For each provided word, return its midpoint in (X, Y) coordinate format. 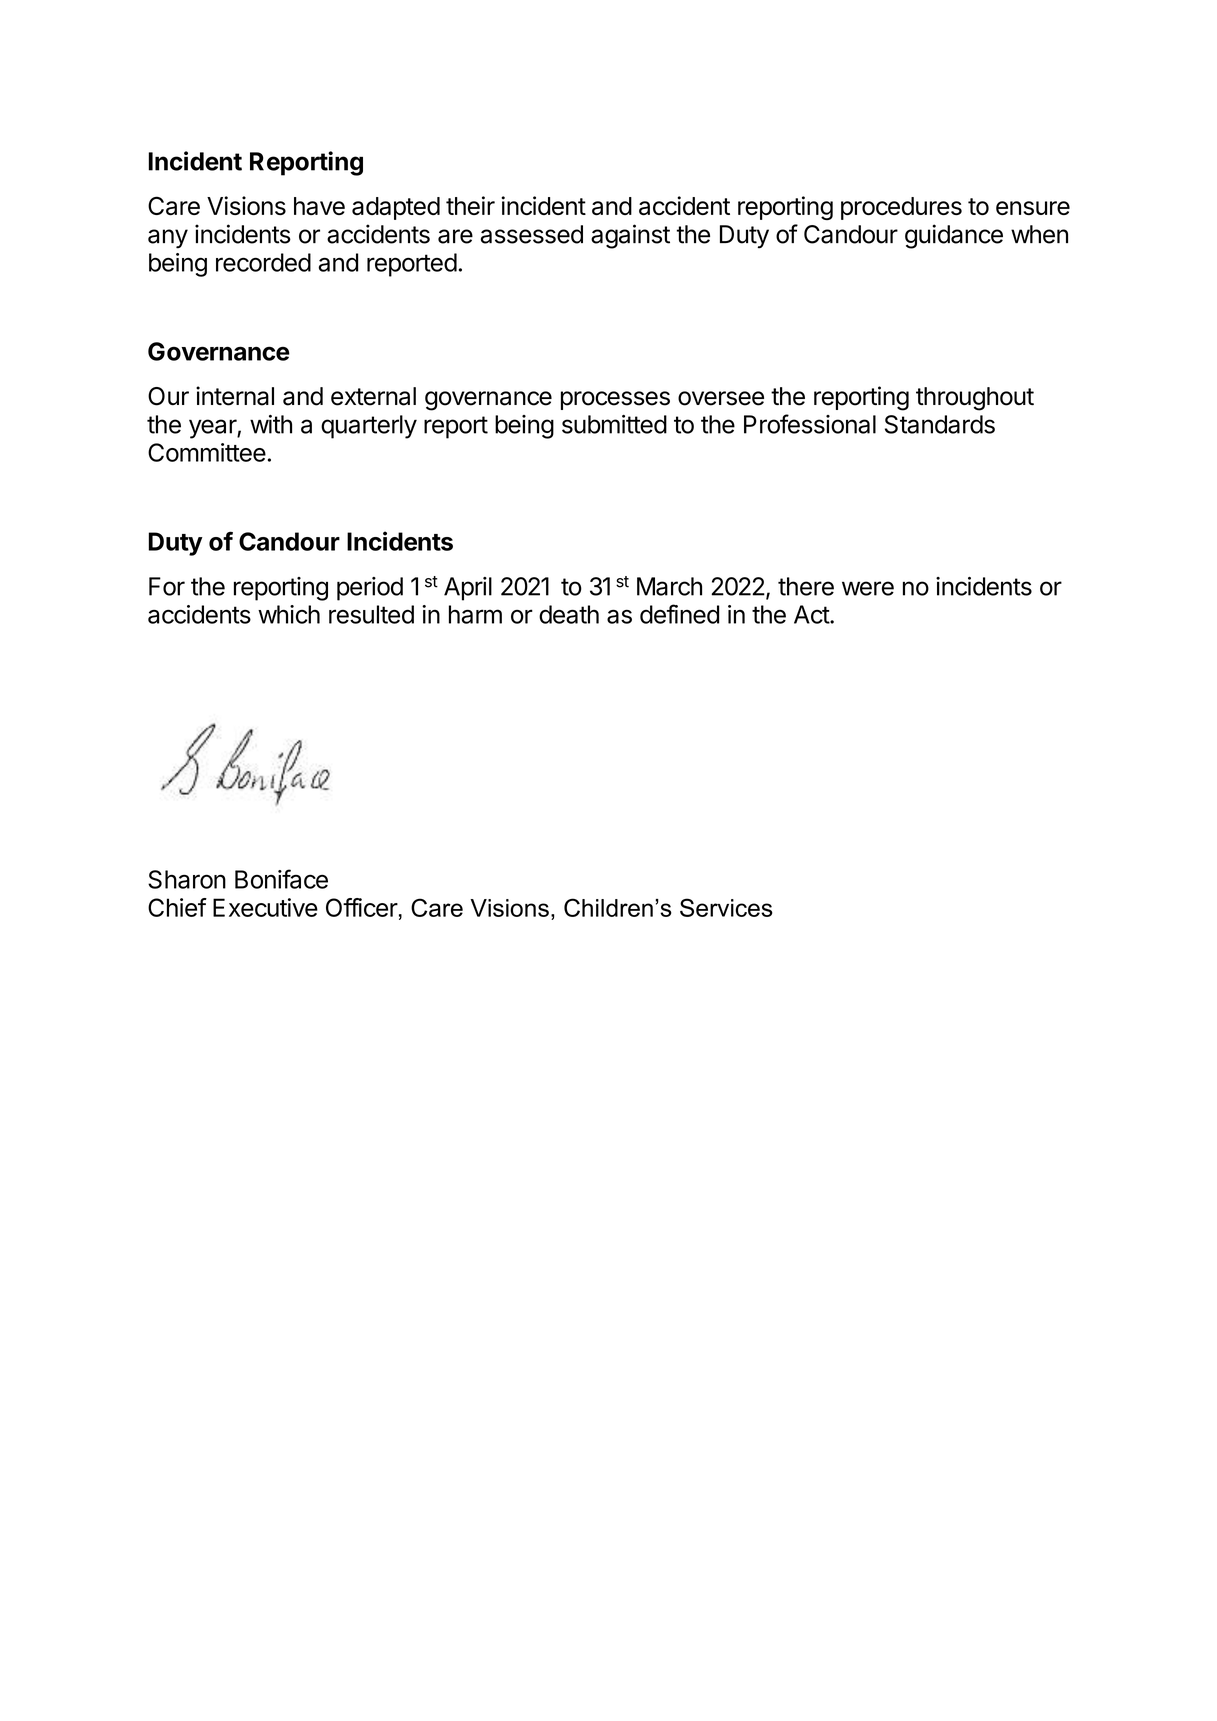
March (669, 586)
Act (812, 614)
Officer (362, 907)
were (868, 588)
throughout (975, 399)
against (630, 236)
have (319, 206)
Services (726, 907)
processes (615, 400)
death (569, 614)
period (370, 589)
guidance (954, 236)
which (289, 614)
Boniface (281, 879)
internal (235, 396)
